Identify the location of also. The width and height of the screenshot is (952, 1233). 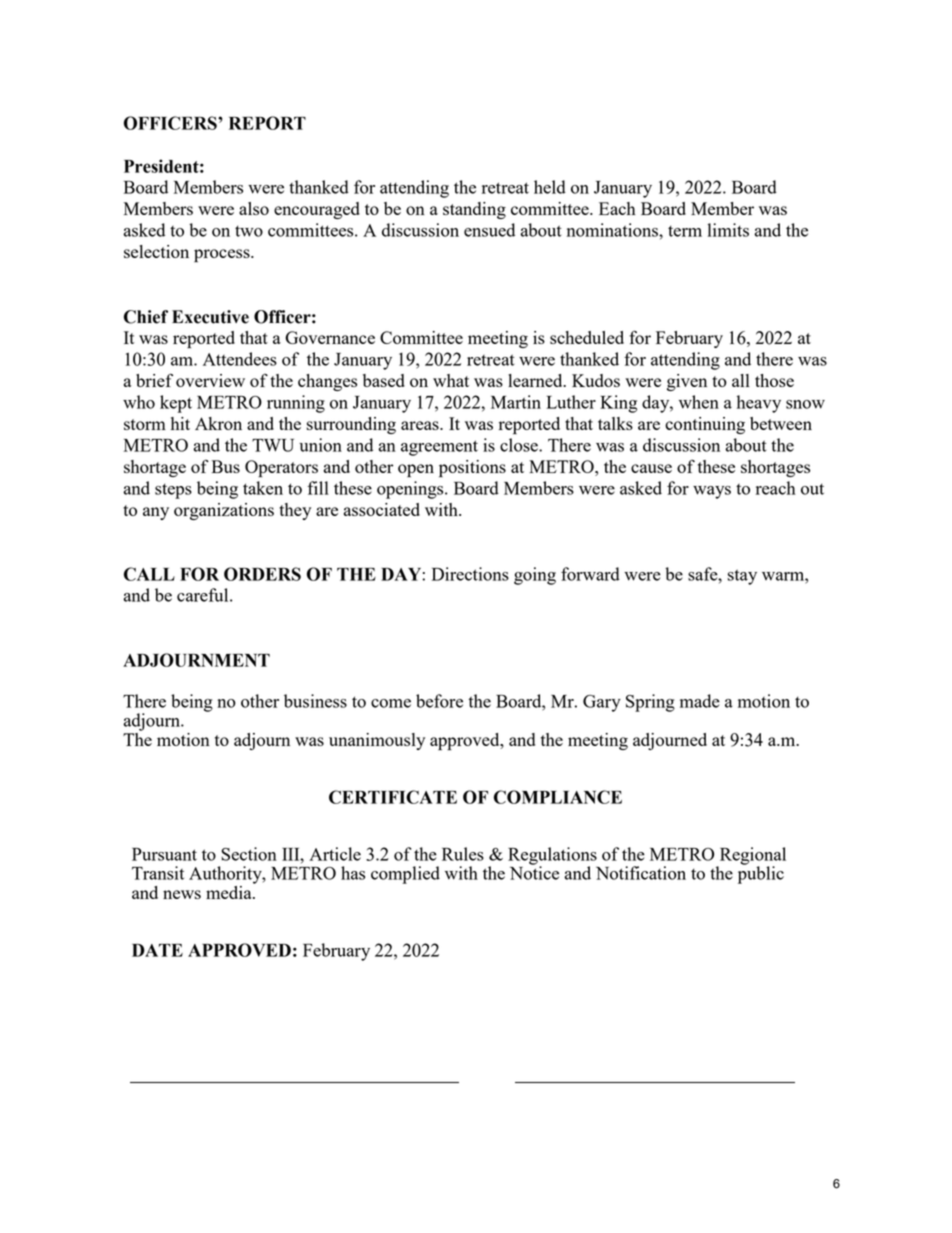
(254, 208).
